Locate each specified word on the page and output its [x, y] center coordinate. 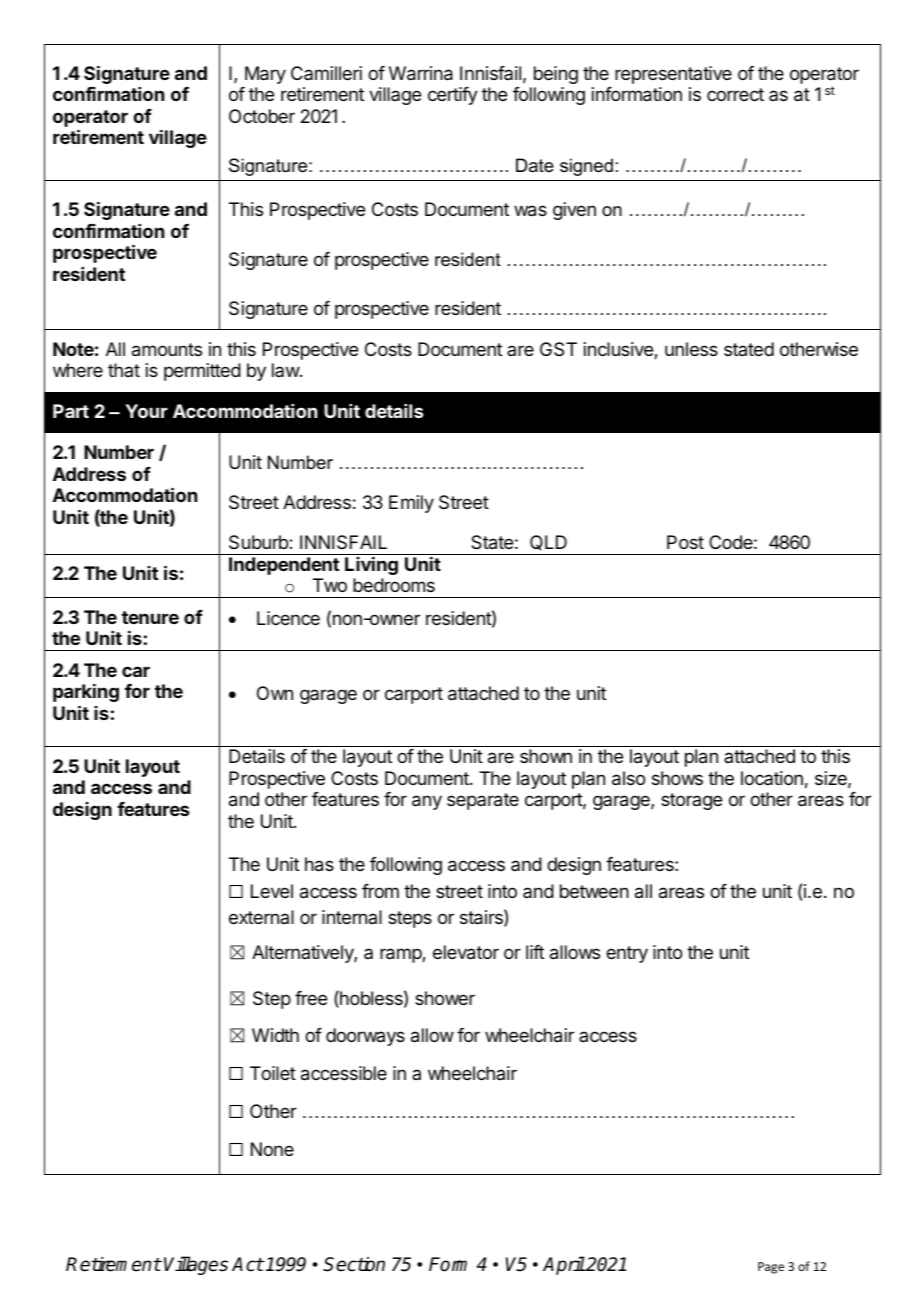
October [262, 116]
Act [248, 1264]
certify [453, 96]
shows [677, 778]
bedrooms [394, 585]
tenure [150, 617]
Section [354, 1264]
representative [673, 75]
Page [771, 1268]
